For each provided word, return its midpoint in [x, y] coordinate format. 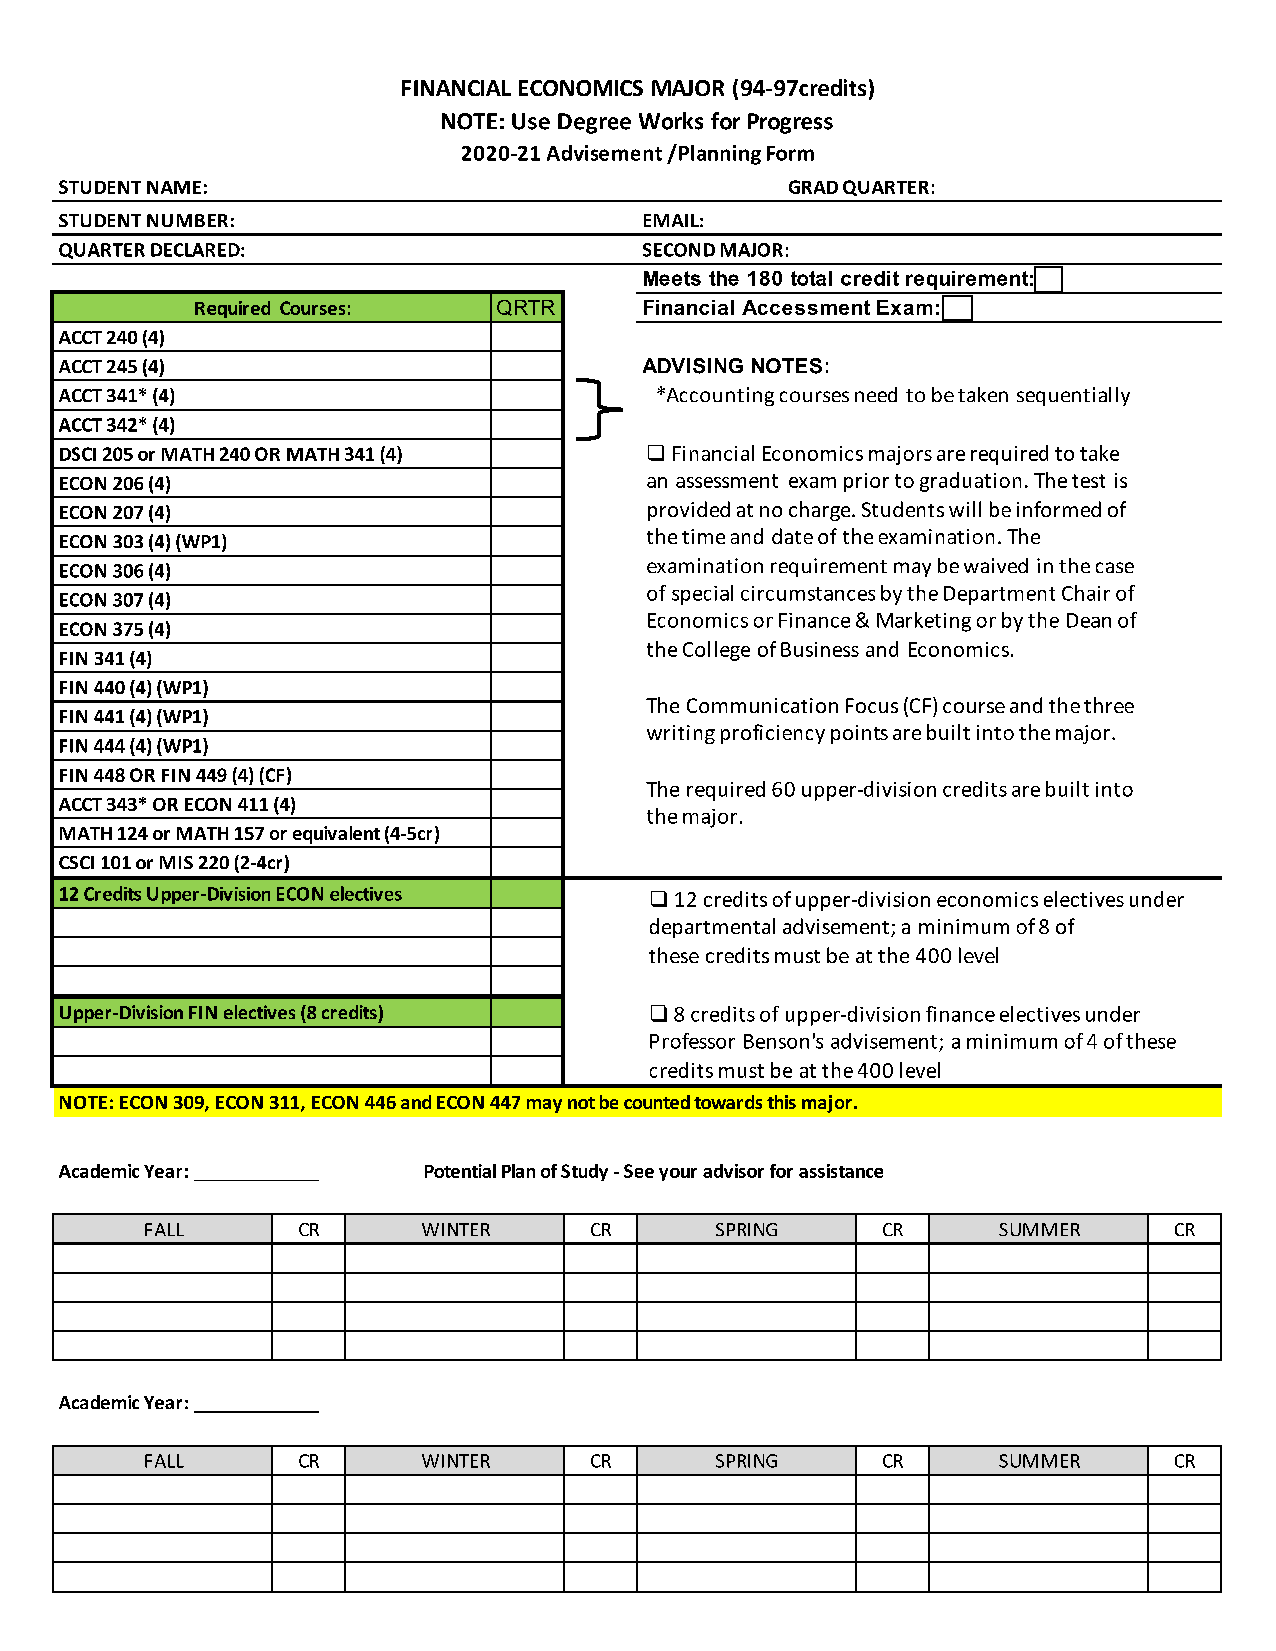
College [716, 651]
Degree [594, 123]
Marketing [924, 622]
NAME [174, 187]
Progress [790, 123]
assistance [841, 1171]
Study [584, 1172]
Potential [460, 1171]
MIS [176, 862]
